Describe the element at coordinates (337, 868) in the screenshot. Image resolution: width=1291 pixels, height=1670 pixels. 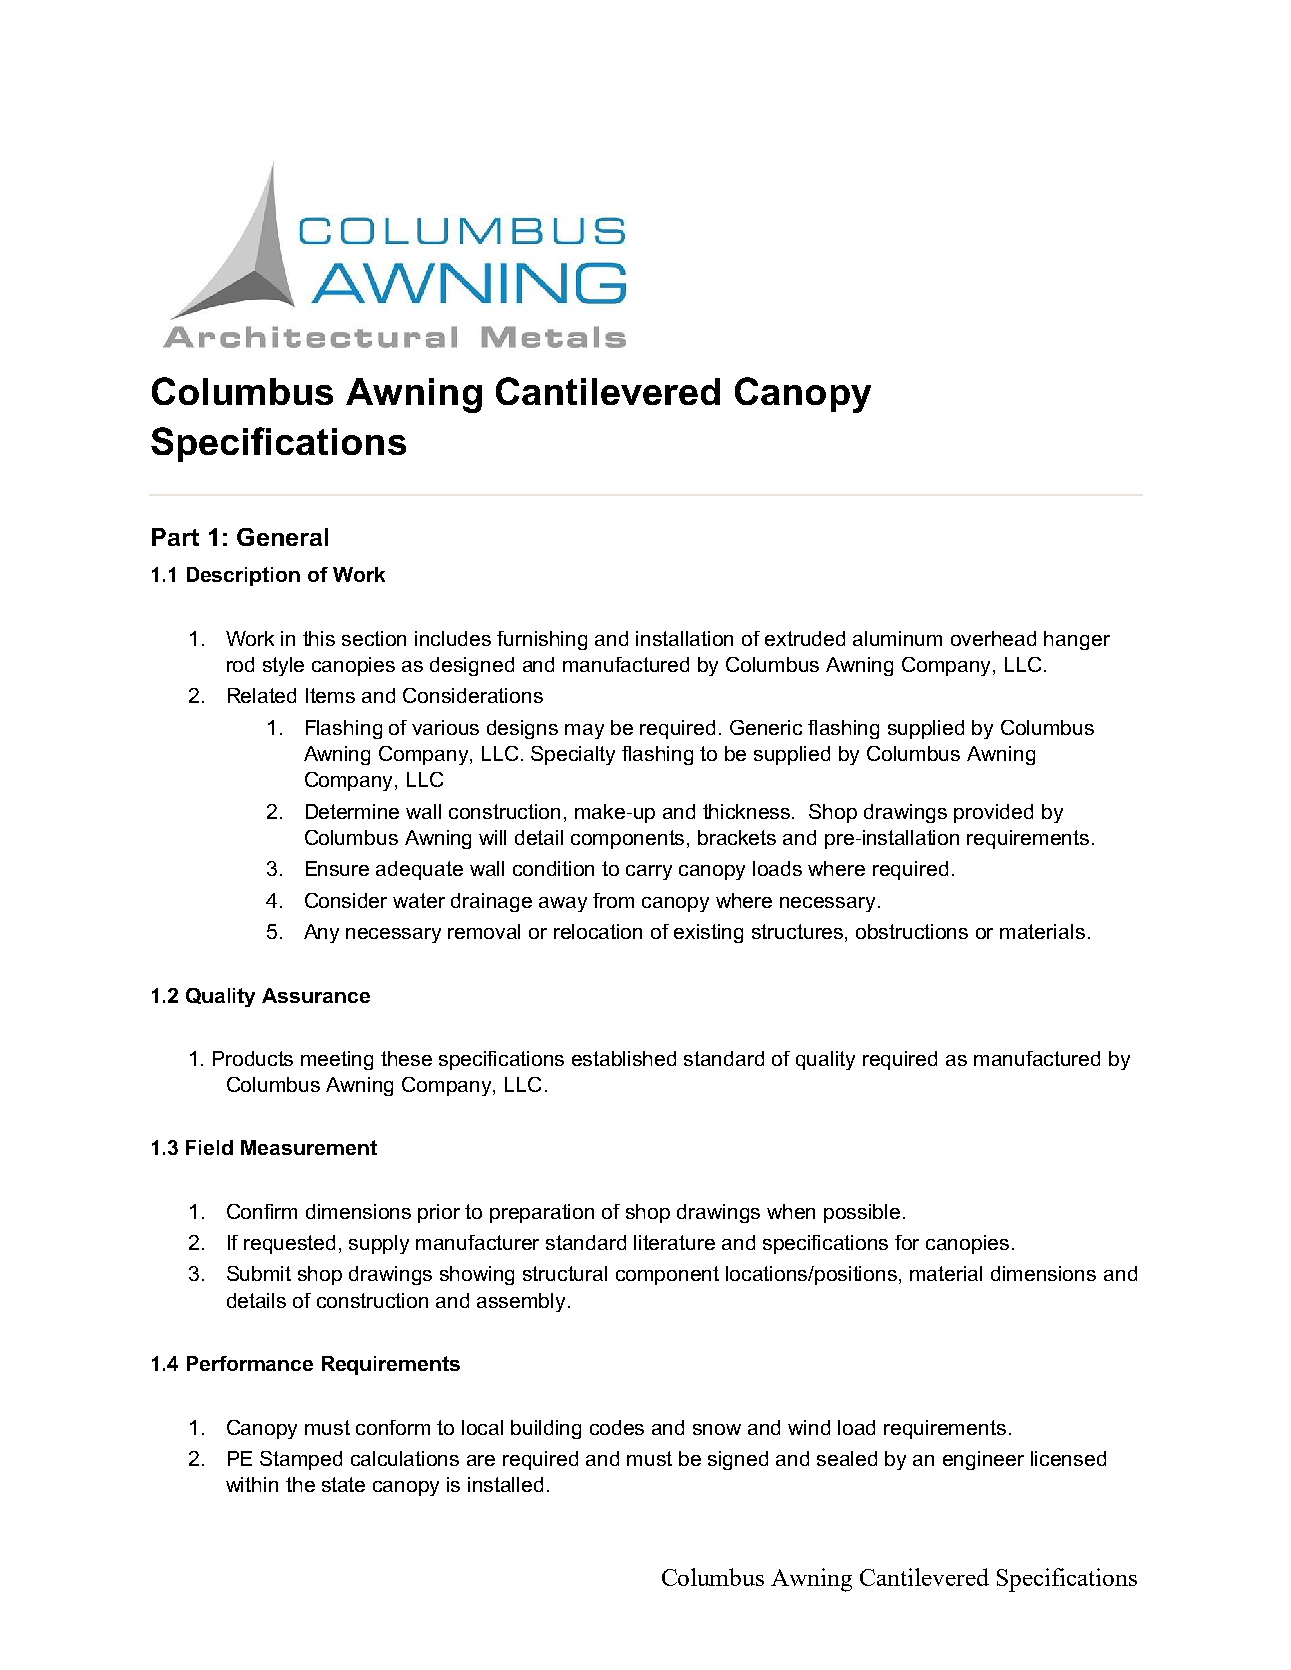
I see `Ensure` at that location.
